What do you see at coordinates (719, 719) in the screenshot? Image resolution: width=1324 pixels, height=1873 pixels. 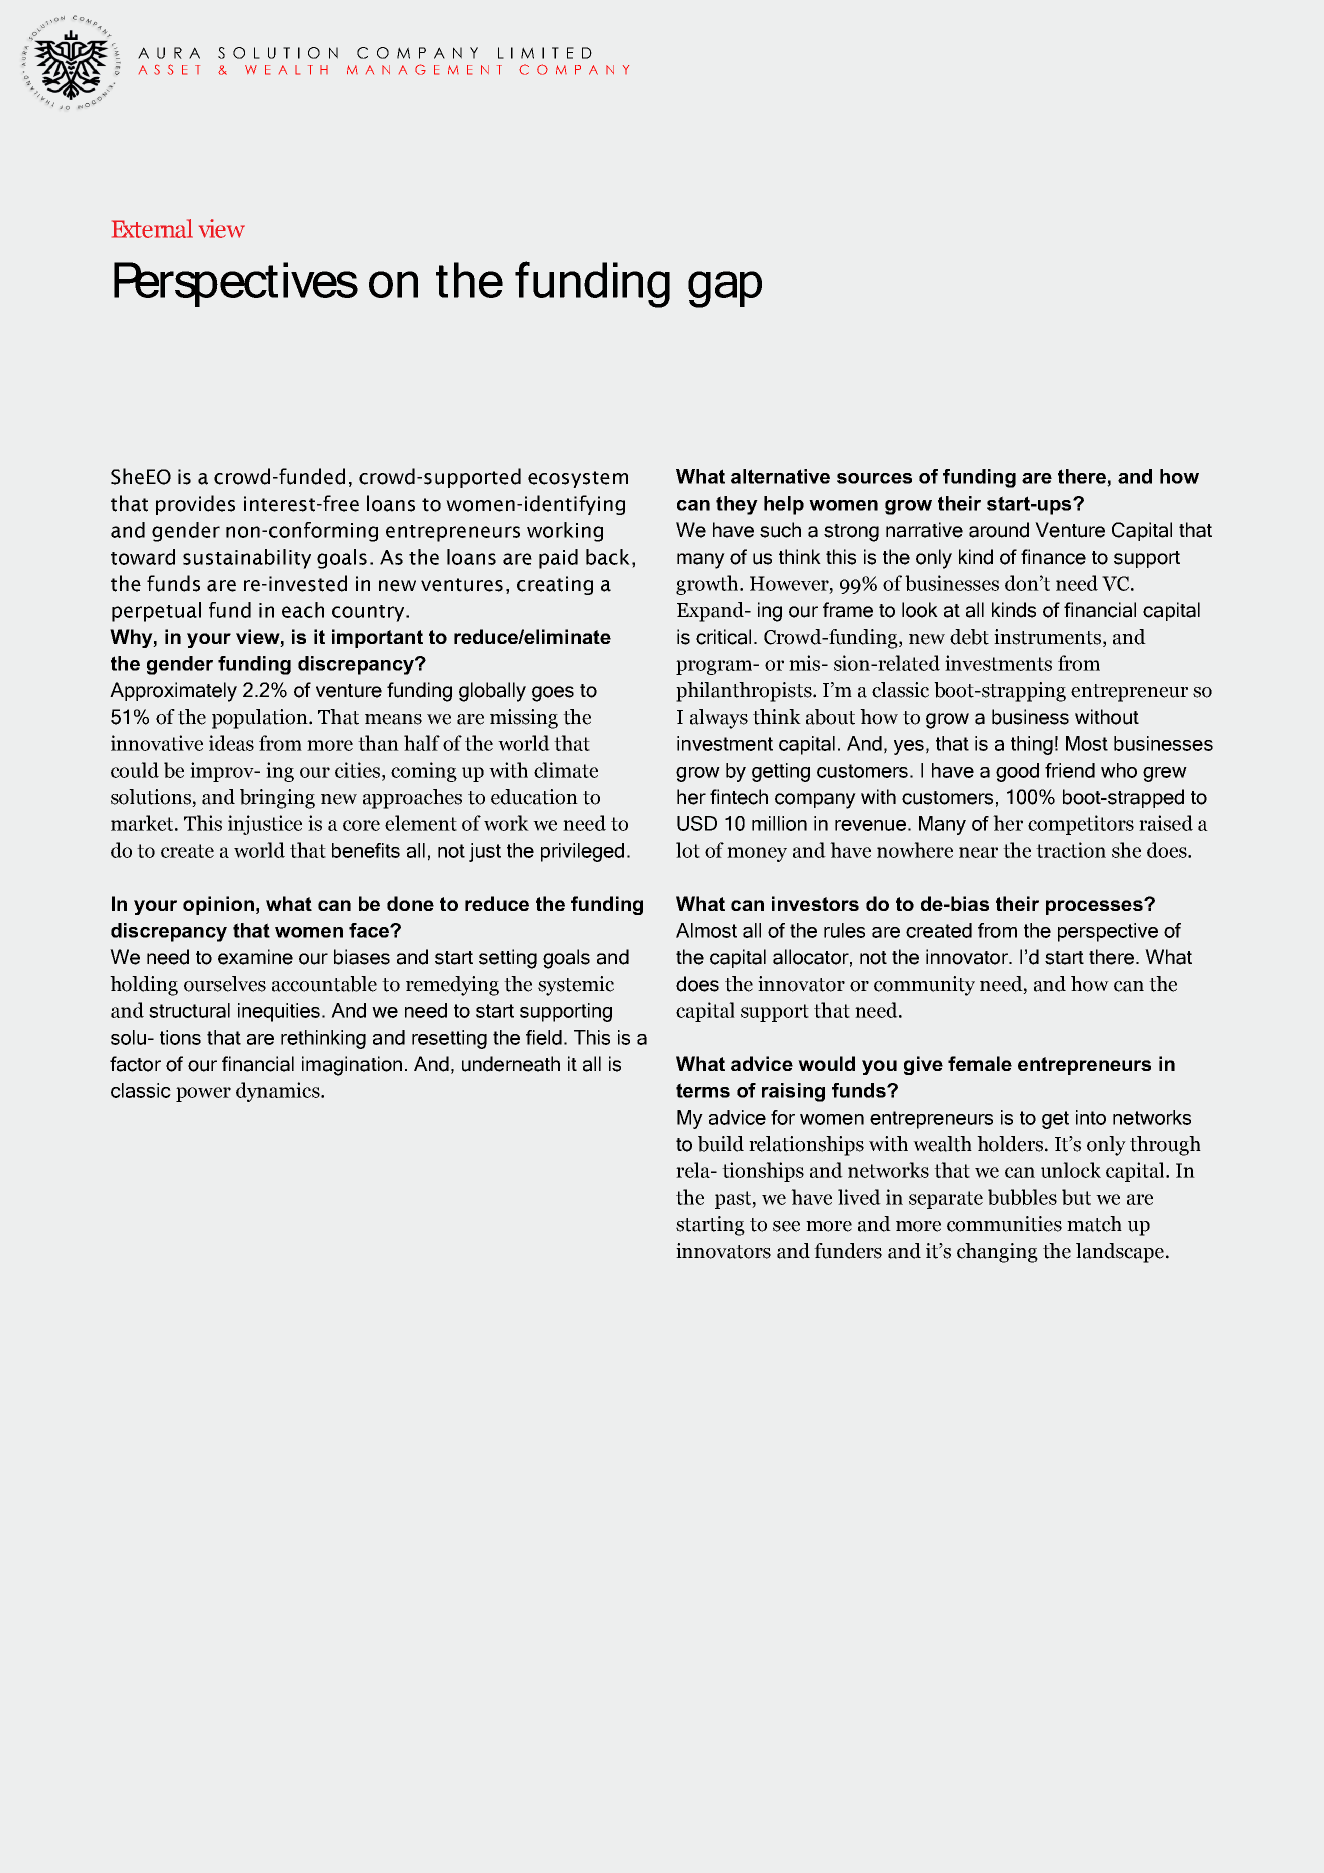 I see `always` at bounding box center [719, 719].
